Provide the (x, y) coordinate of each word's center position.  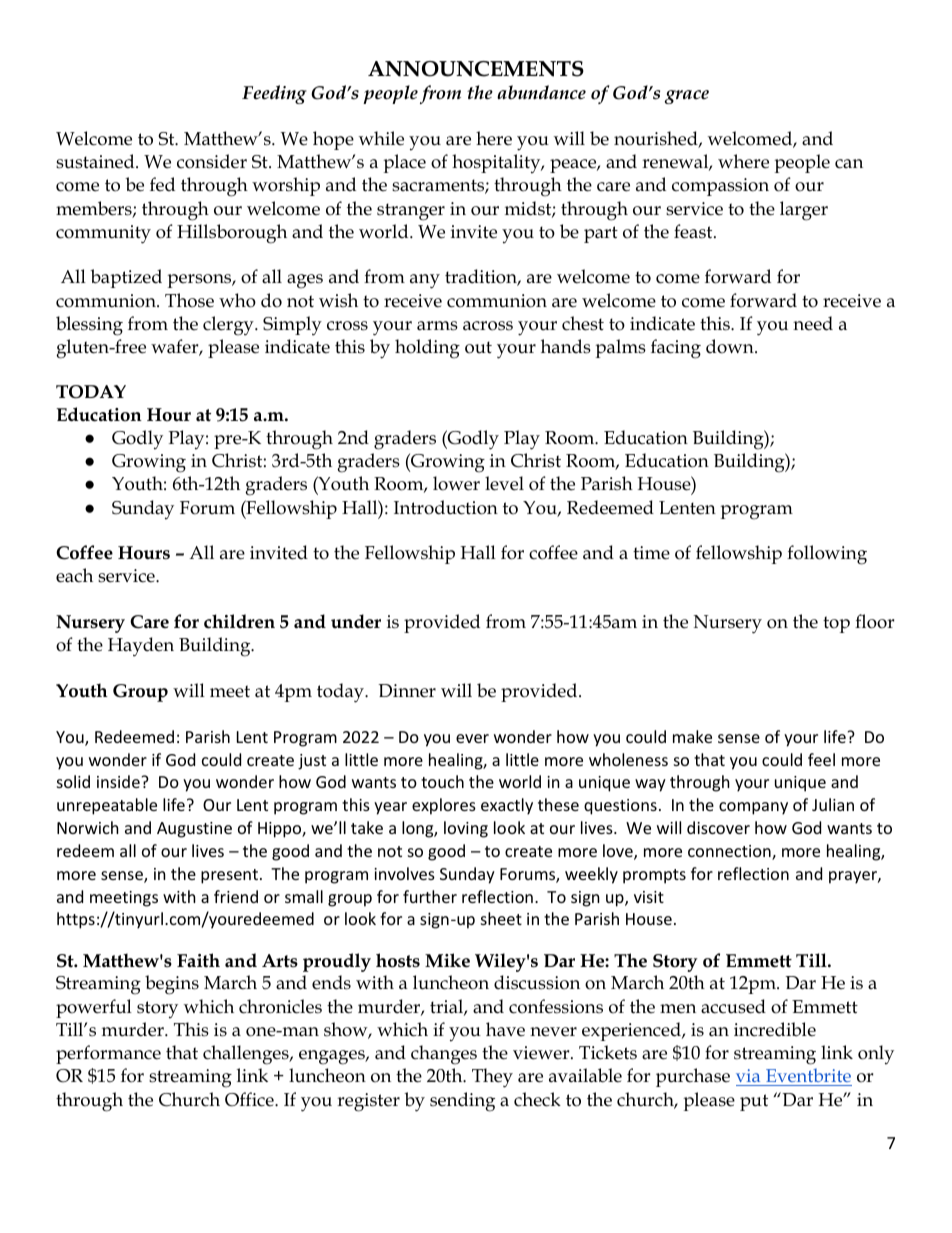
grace (687, 97)
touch (442, 781)
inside (119, 781)
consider (212, 161)
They (492, 1078)
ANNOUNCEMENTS (476, 69)
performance (108, 1054)
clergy (229, 326)
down (731, 346)
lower (456, 483)
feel (821, 759)
